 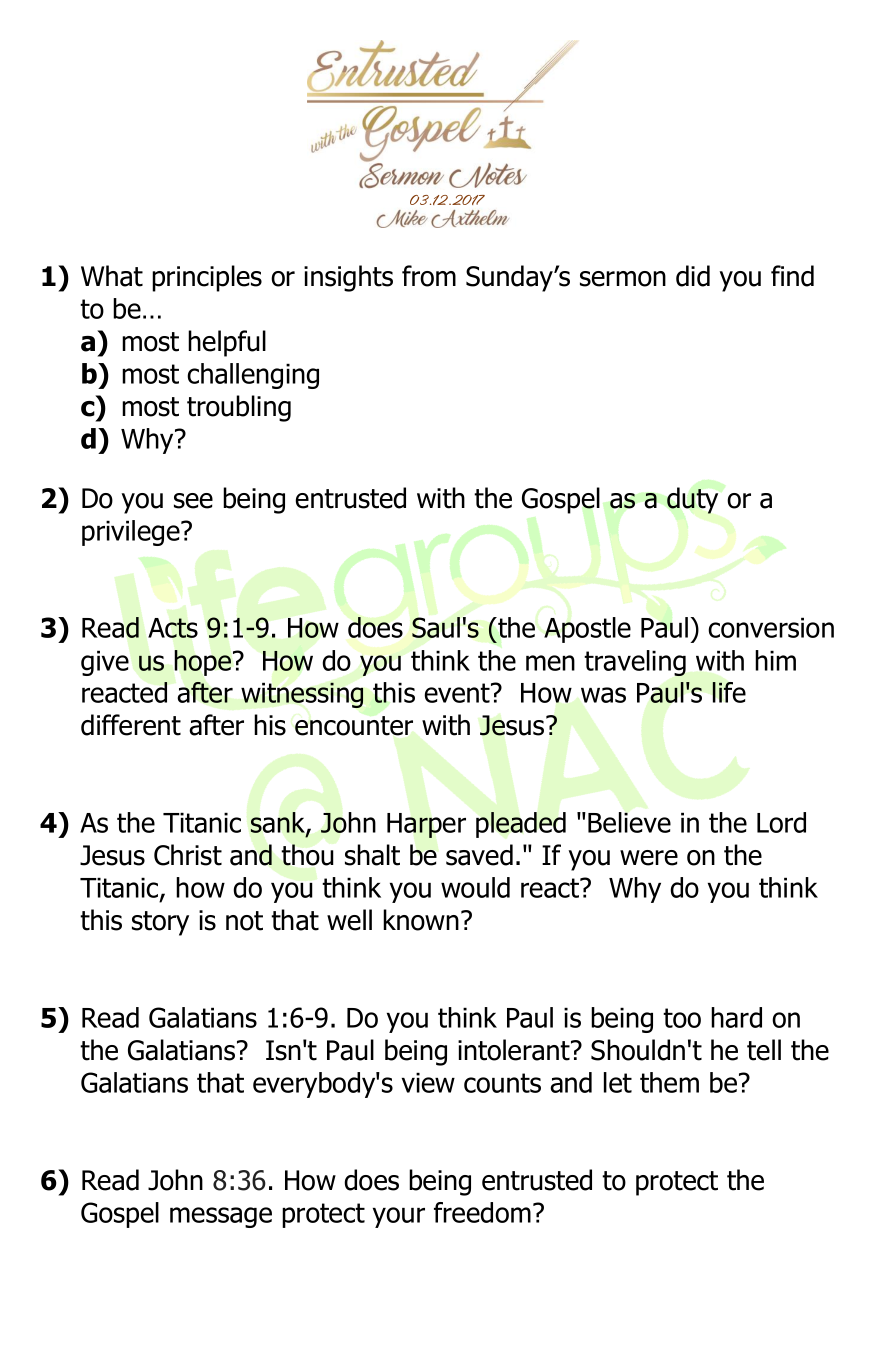 What do you see at coordinates (221, 1217) in the screenshot?
I see `message` at bounding box center [221, 1217].
